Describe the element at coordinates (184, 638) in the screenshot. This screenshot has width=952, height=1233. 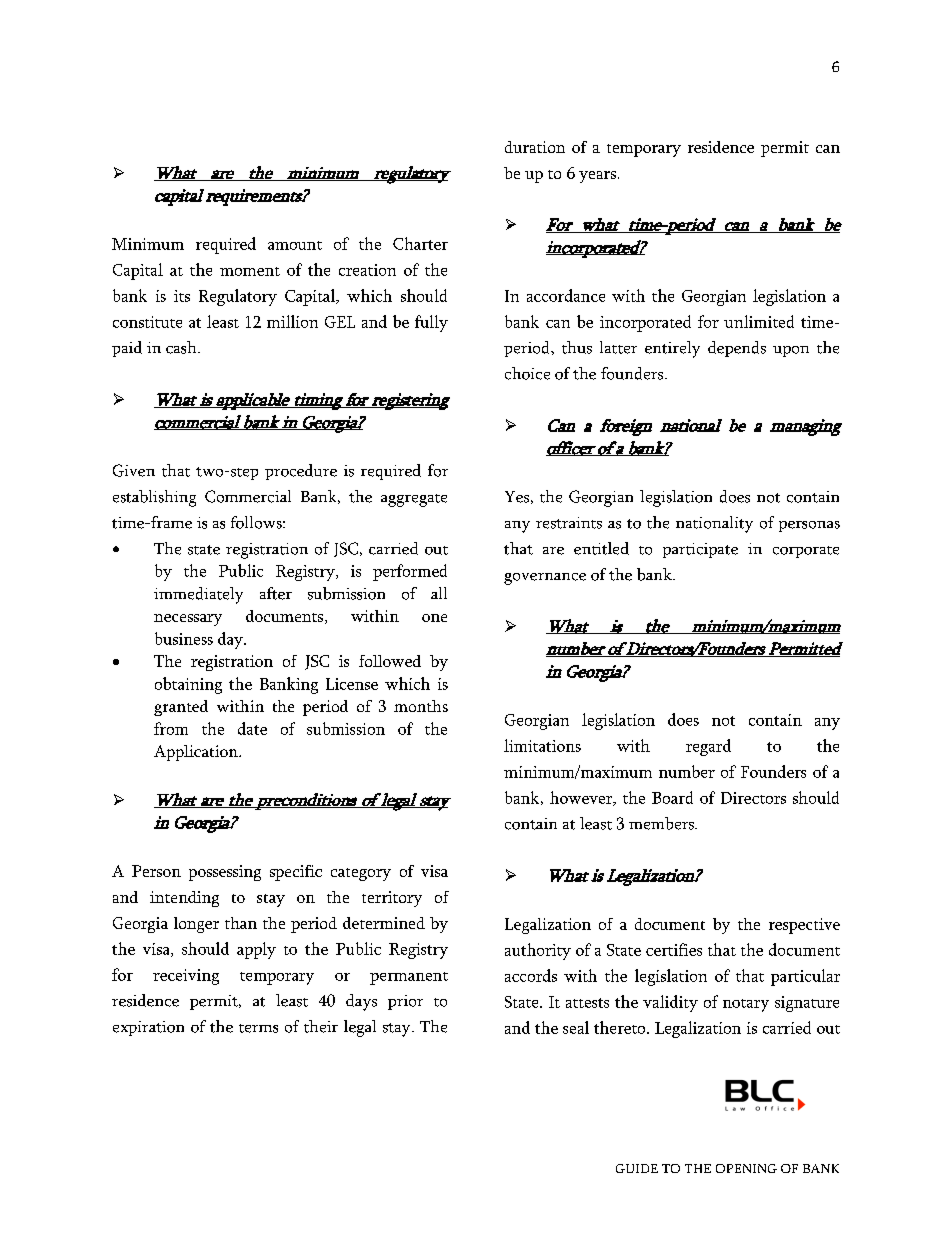
I see `business` at that location.
